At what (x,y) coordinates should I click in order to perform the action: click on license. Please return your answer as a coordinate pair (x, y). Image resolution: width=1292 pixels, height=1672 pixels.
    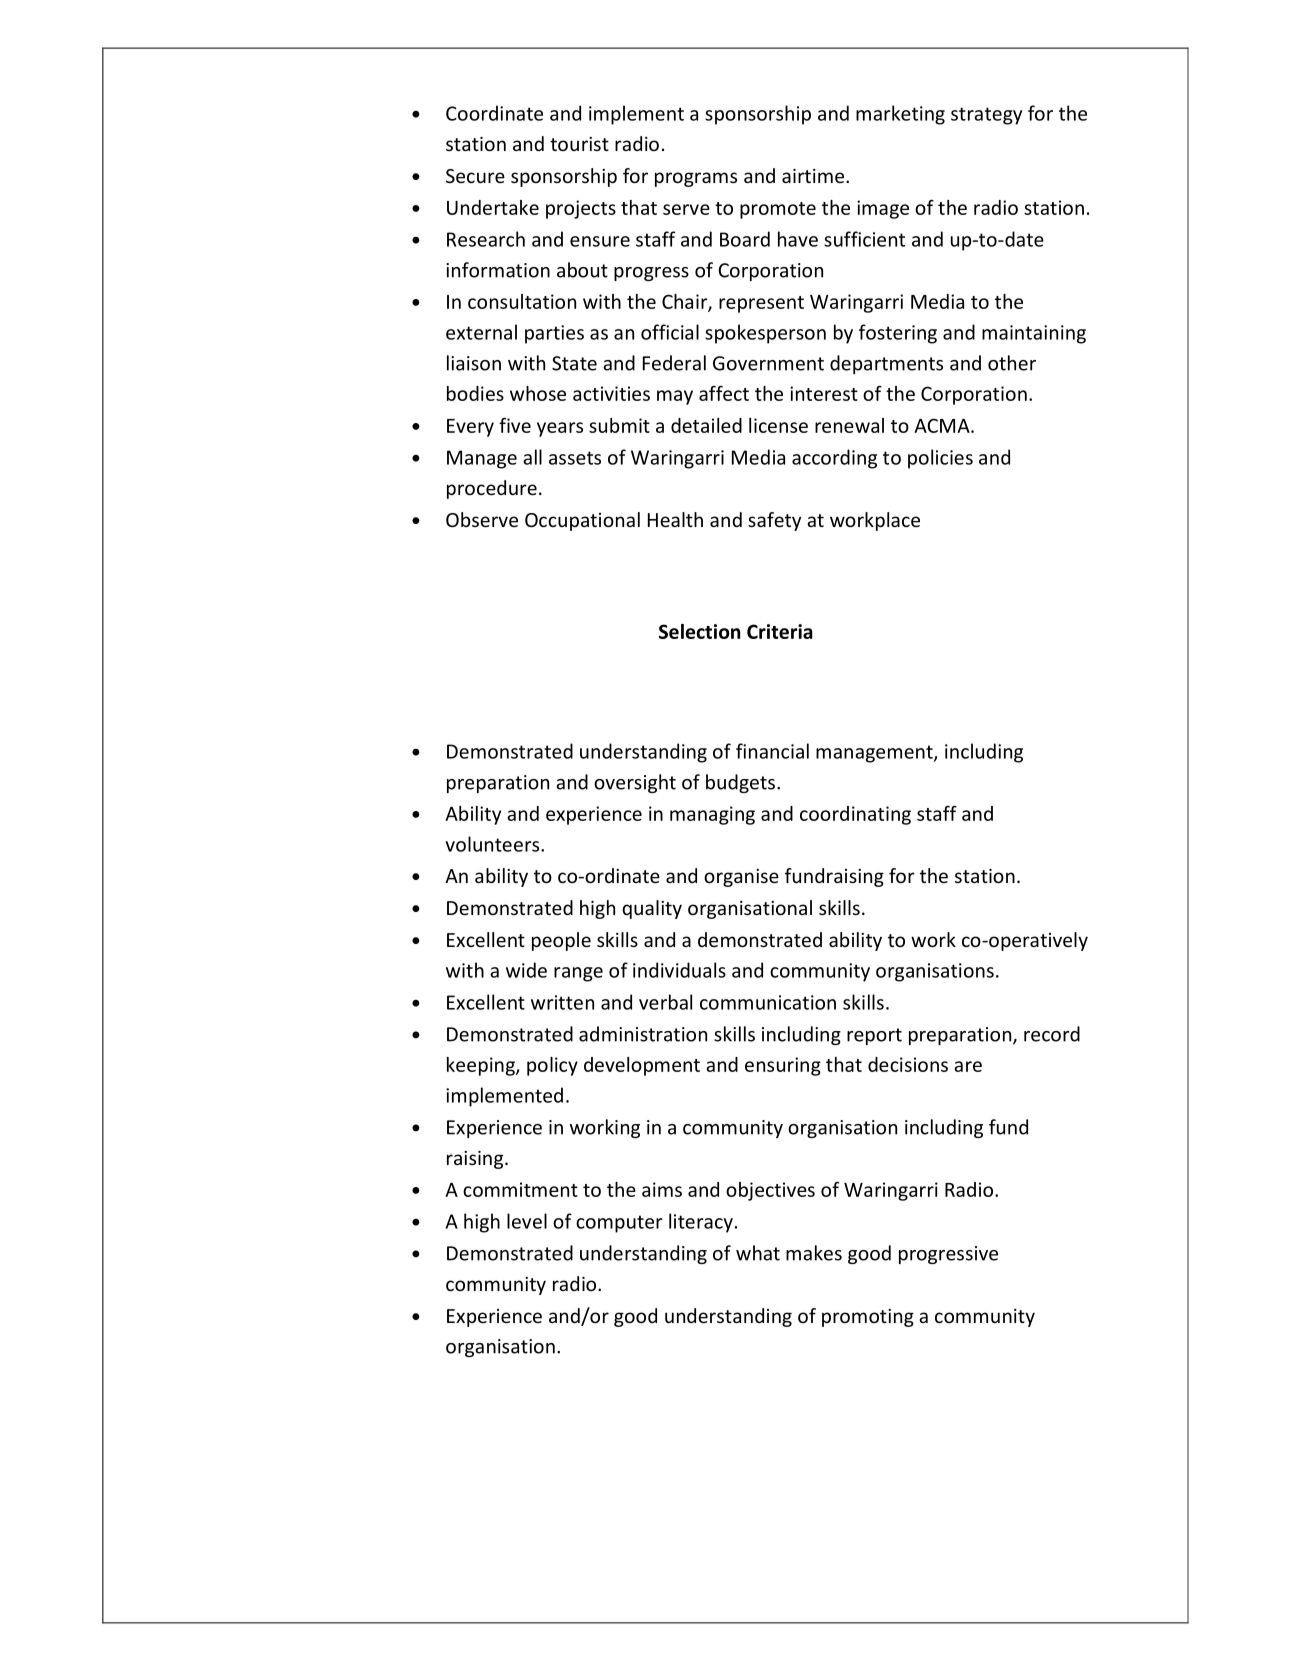
    Looking at the image, I should click on (778, 425).
